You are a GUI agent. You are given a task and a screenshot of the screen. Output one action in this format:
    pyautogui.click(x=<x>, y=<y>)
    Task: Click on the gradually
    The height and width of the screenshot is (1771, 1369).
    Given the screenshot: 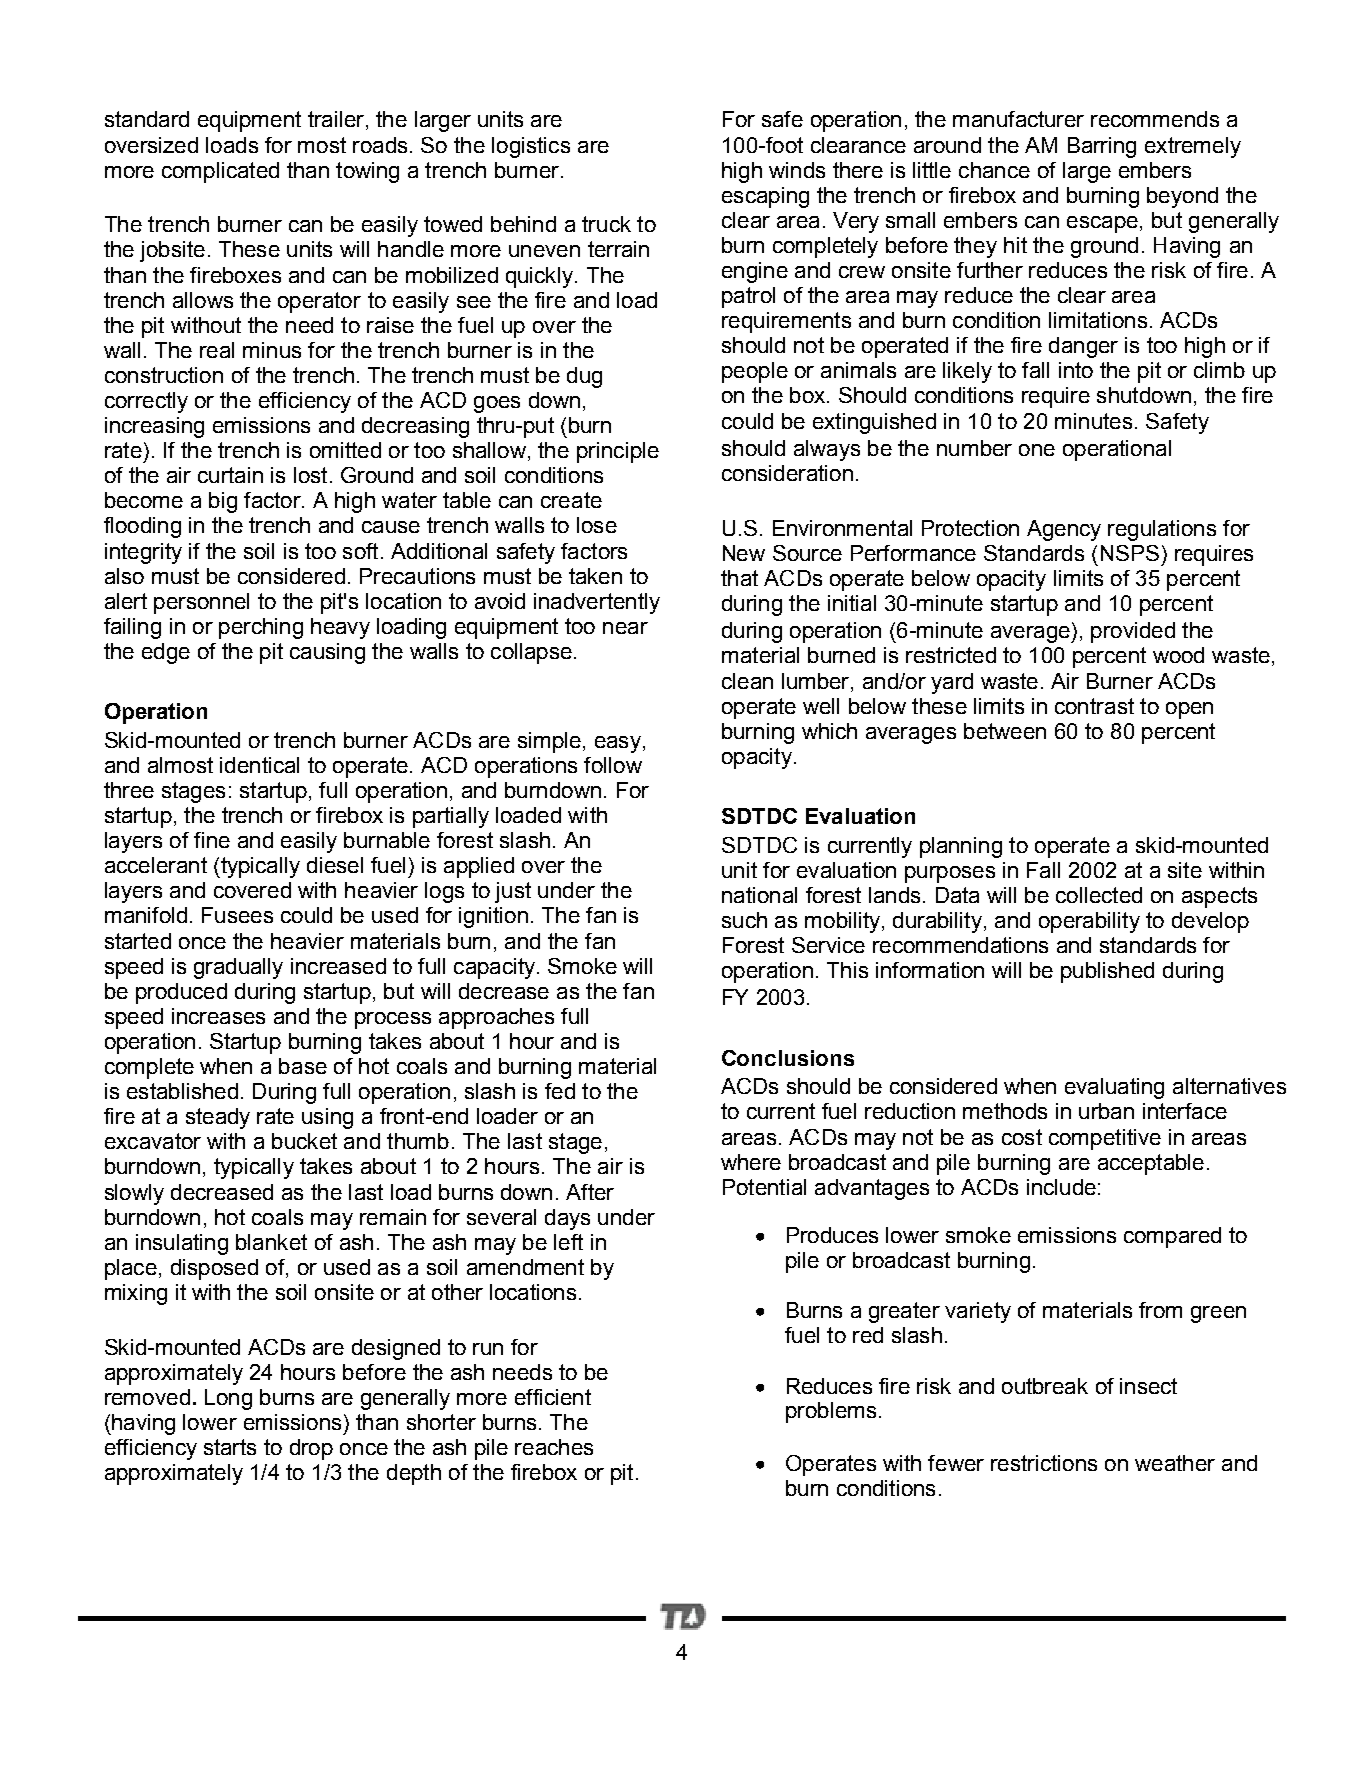 What is the action you would take?
    pyautogui.click(x=238, y=968)
